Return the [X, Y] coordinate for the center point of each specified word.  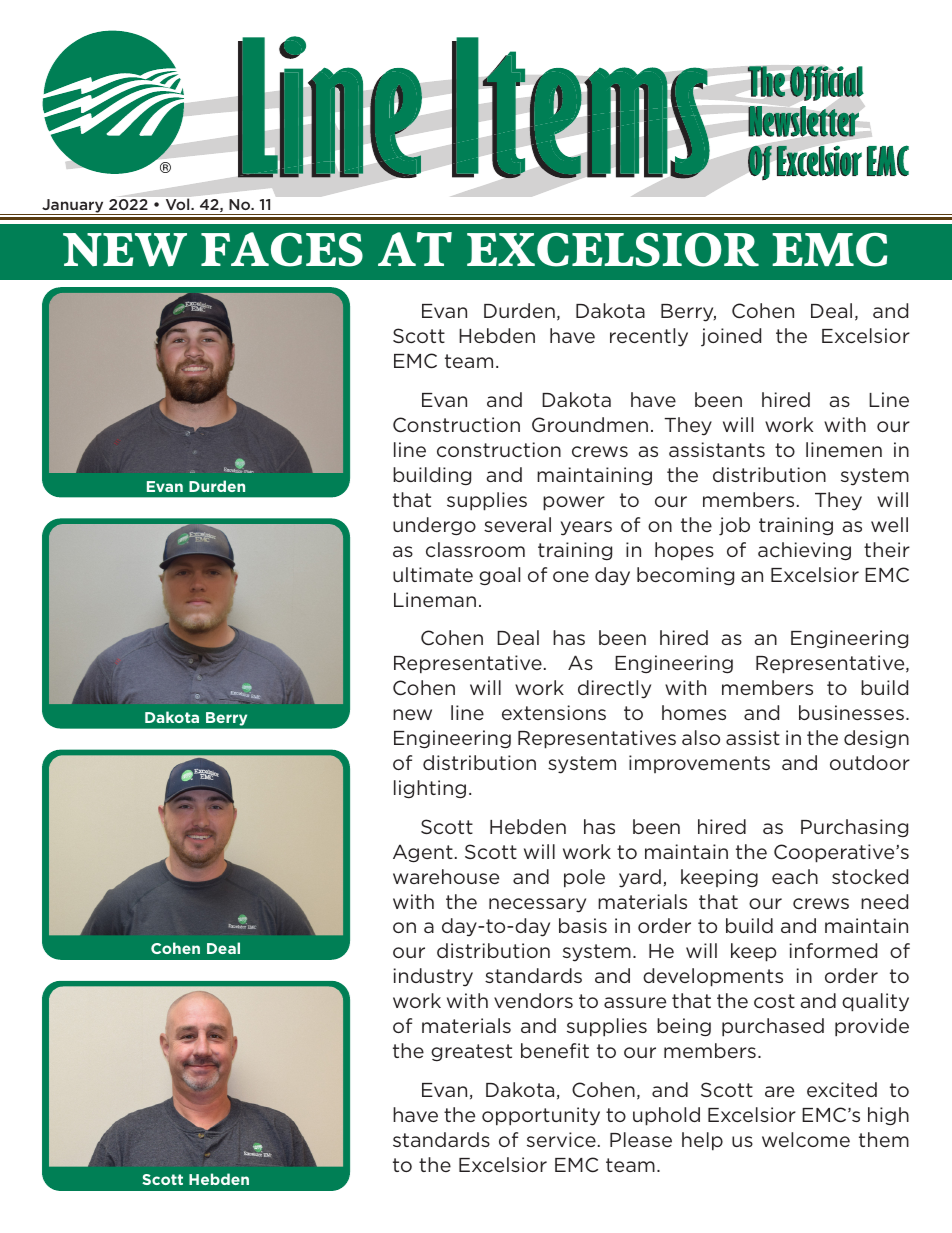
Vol [179, 204]
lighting [430, 789]
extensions [554, 712]
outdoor [870, 762]
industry [433, 977]
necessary [537, 905]
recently [649, 337]
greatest [471, 1052]
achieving [804, 551]
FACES [282, 249]
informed [833, 950]
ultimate [433, 574]
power [574, 503]
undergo [434, 526]
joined [731, 337]
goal [499, 576]
